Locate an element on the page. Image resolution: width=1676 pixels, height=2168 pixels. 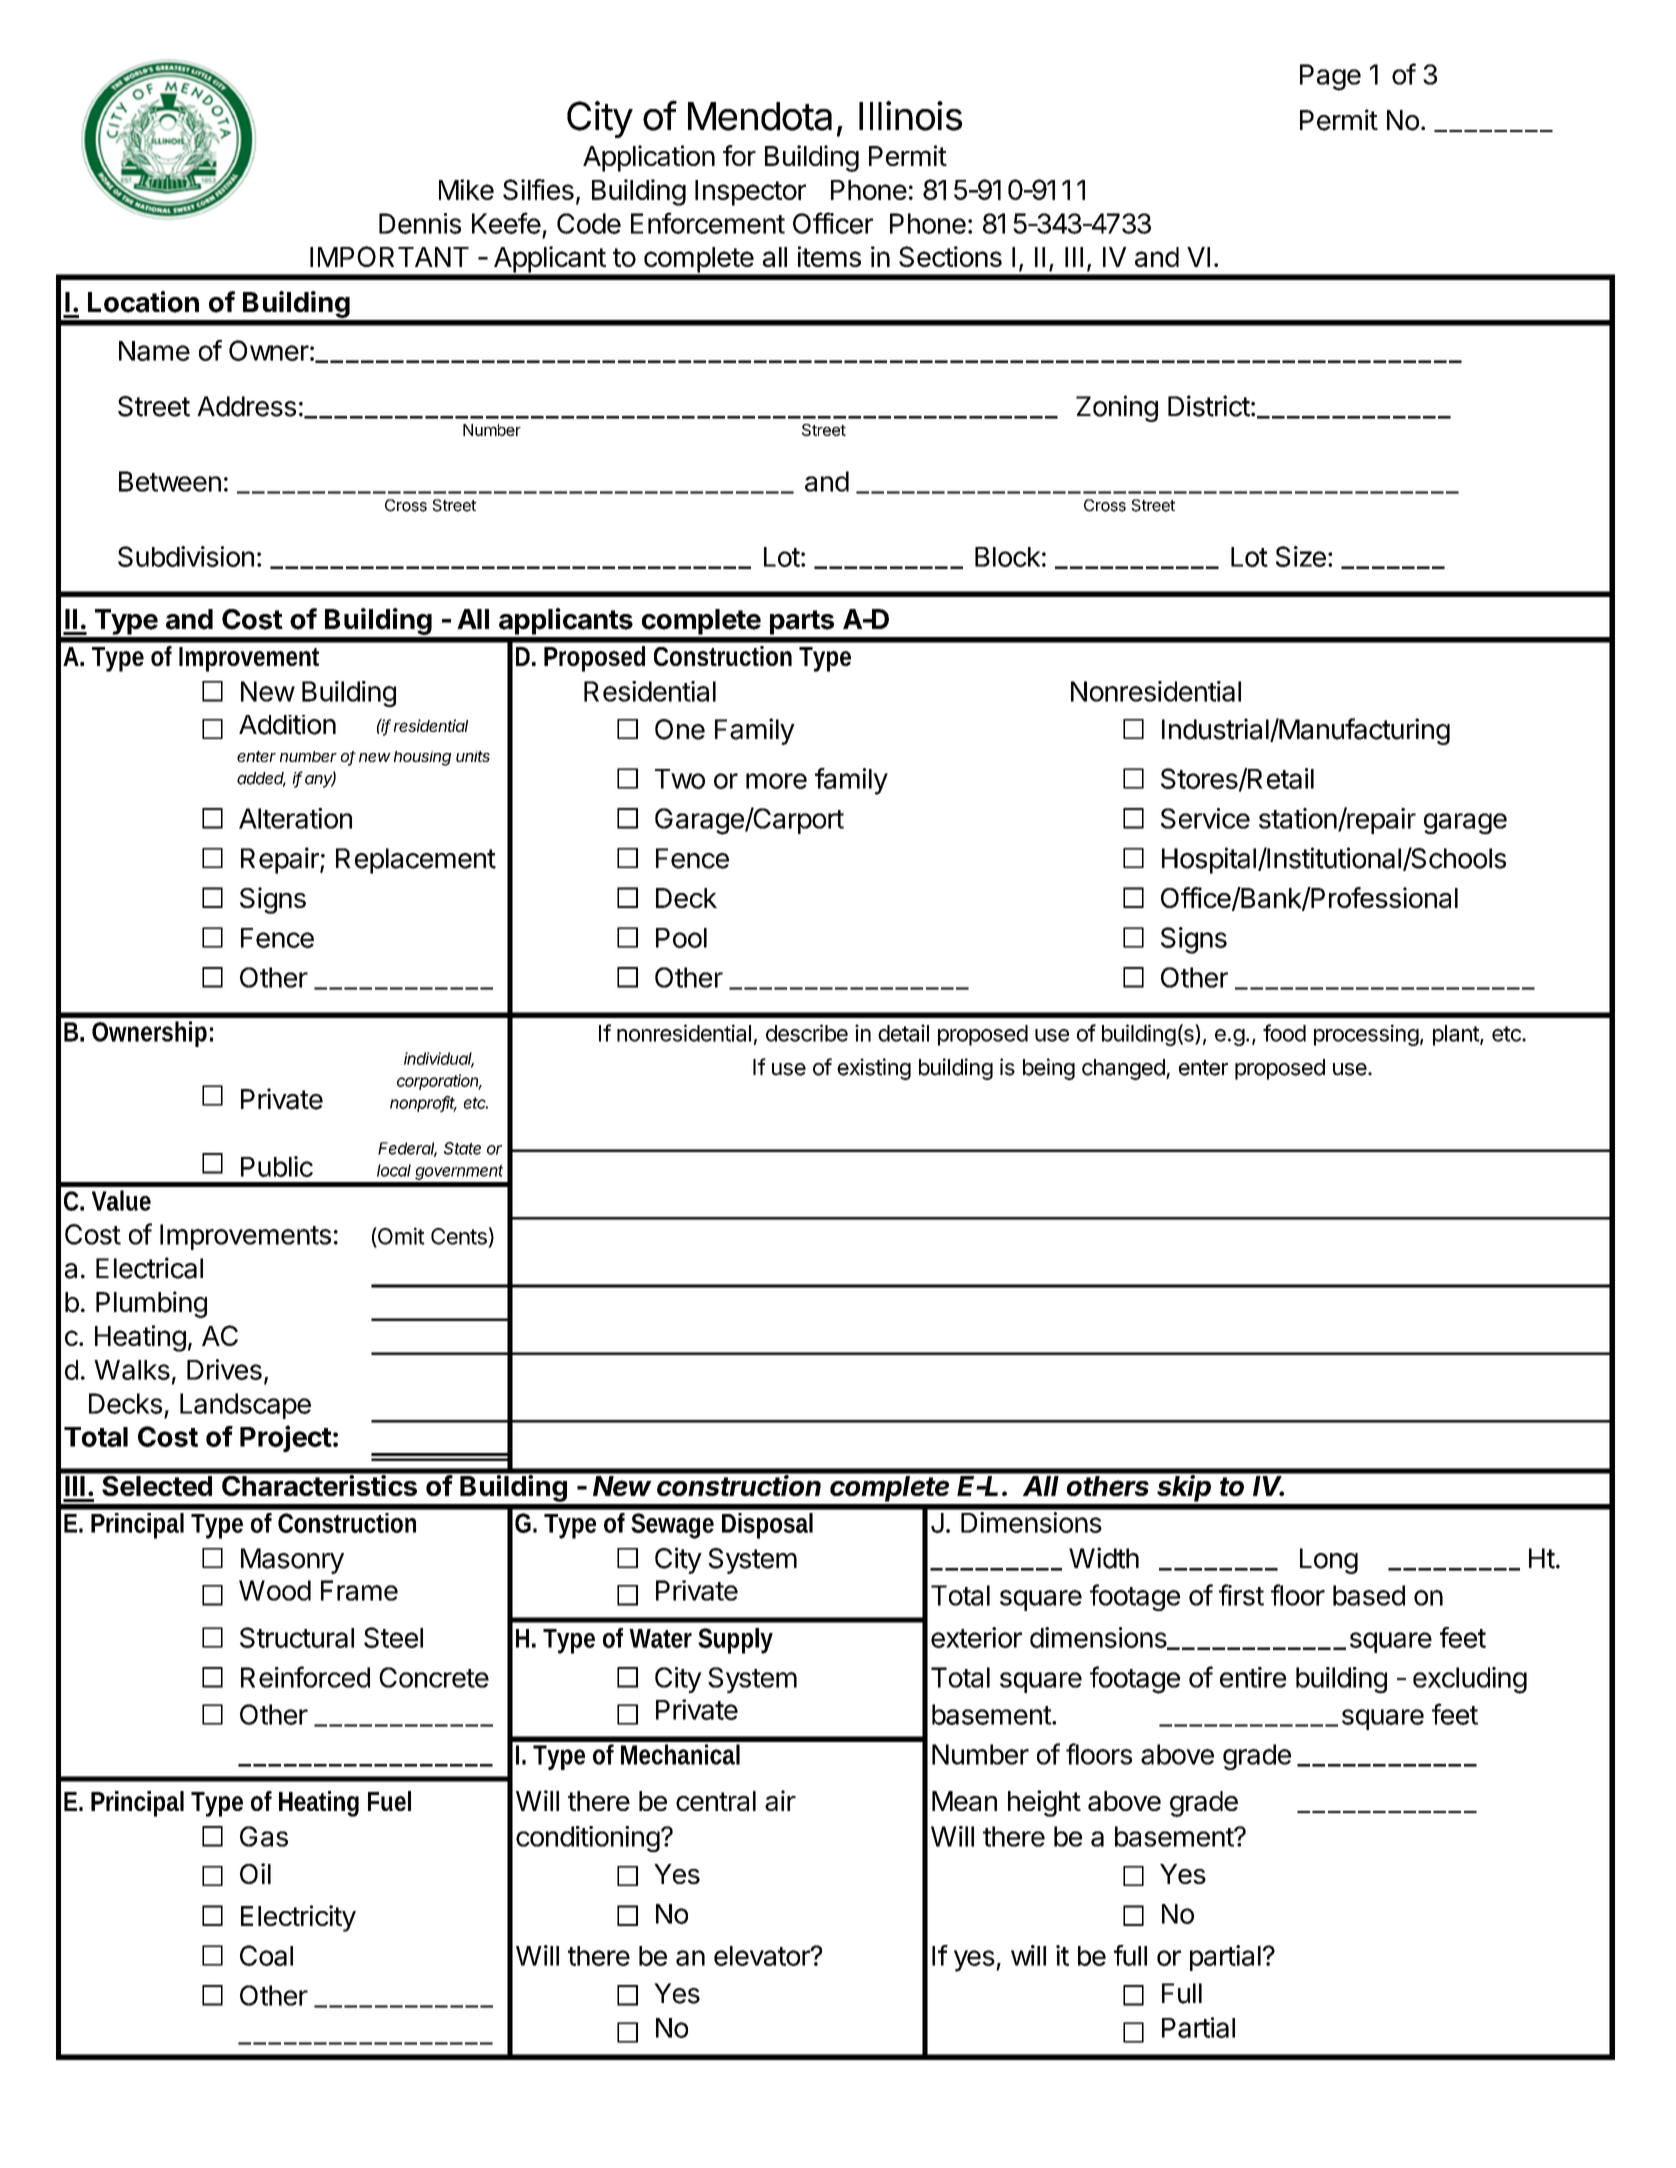
central is located at coordinates (716, 1801).
